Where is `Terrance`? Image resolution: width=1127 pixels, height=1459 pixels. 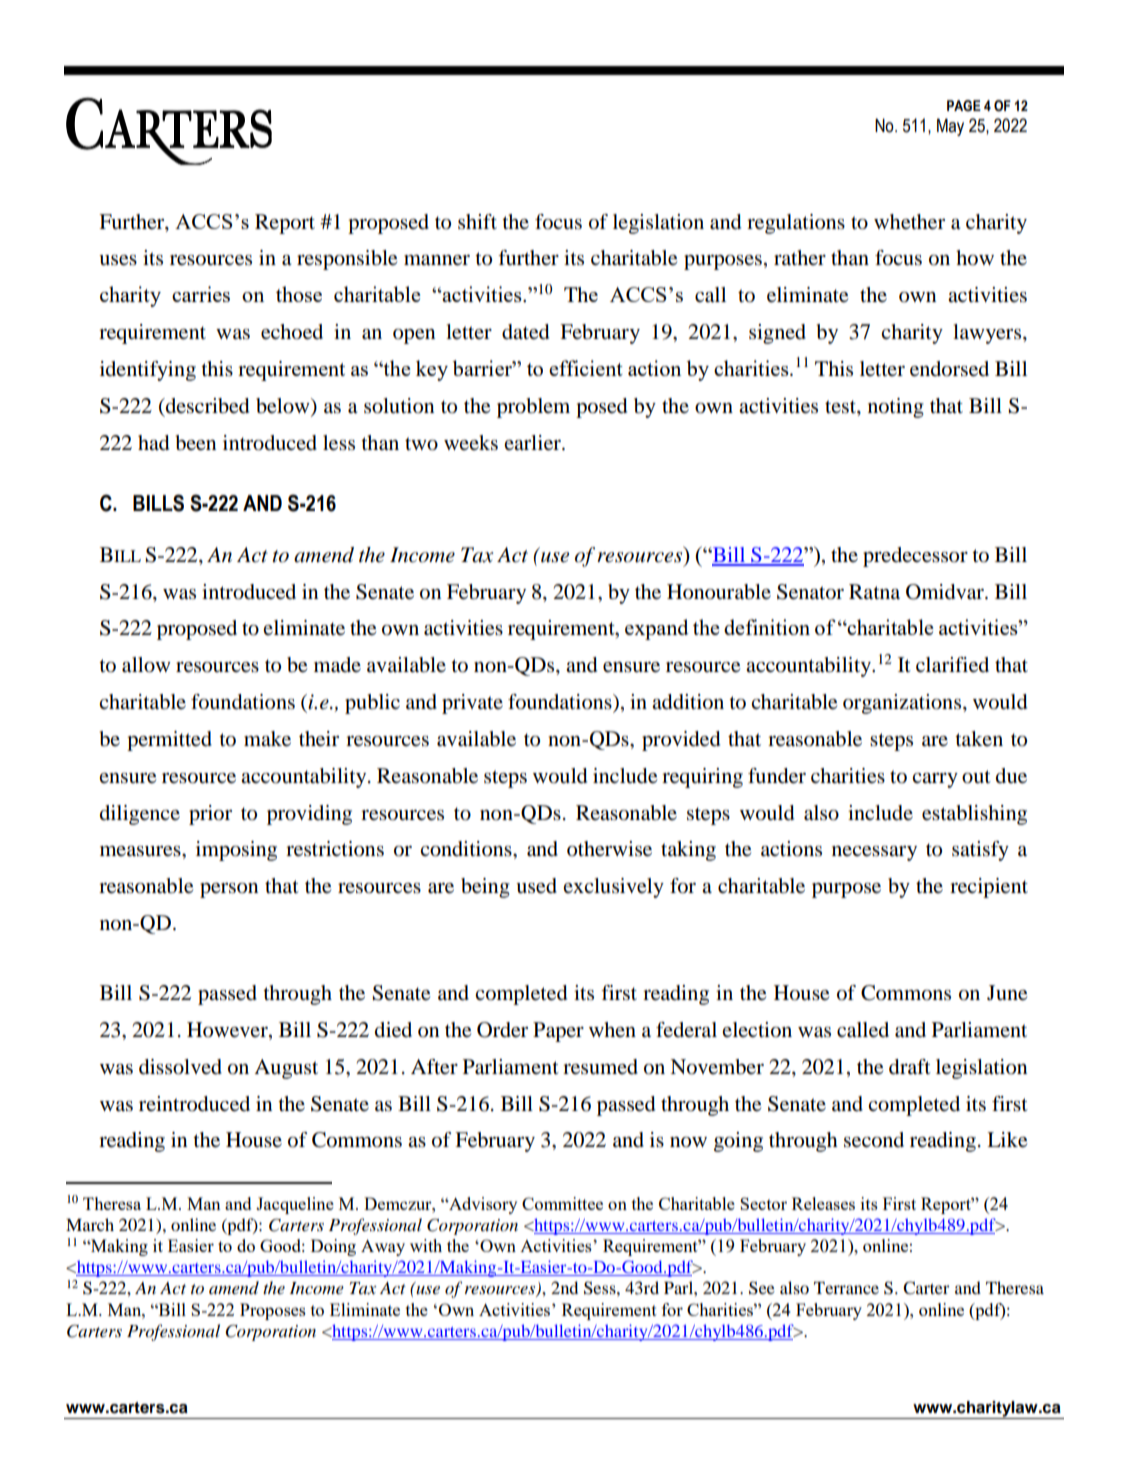
Terrance is located at coordinates (846, 1288).
